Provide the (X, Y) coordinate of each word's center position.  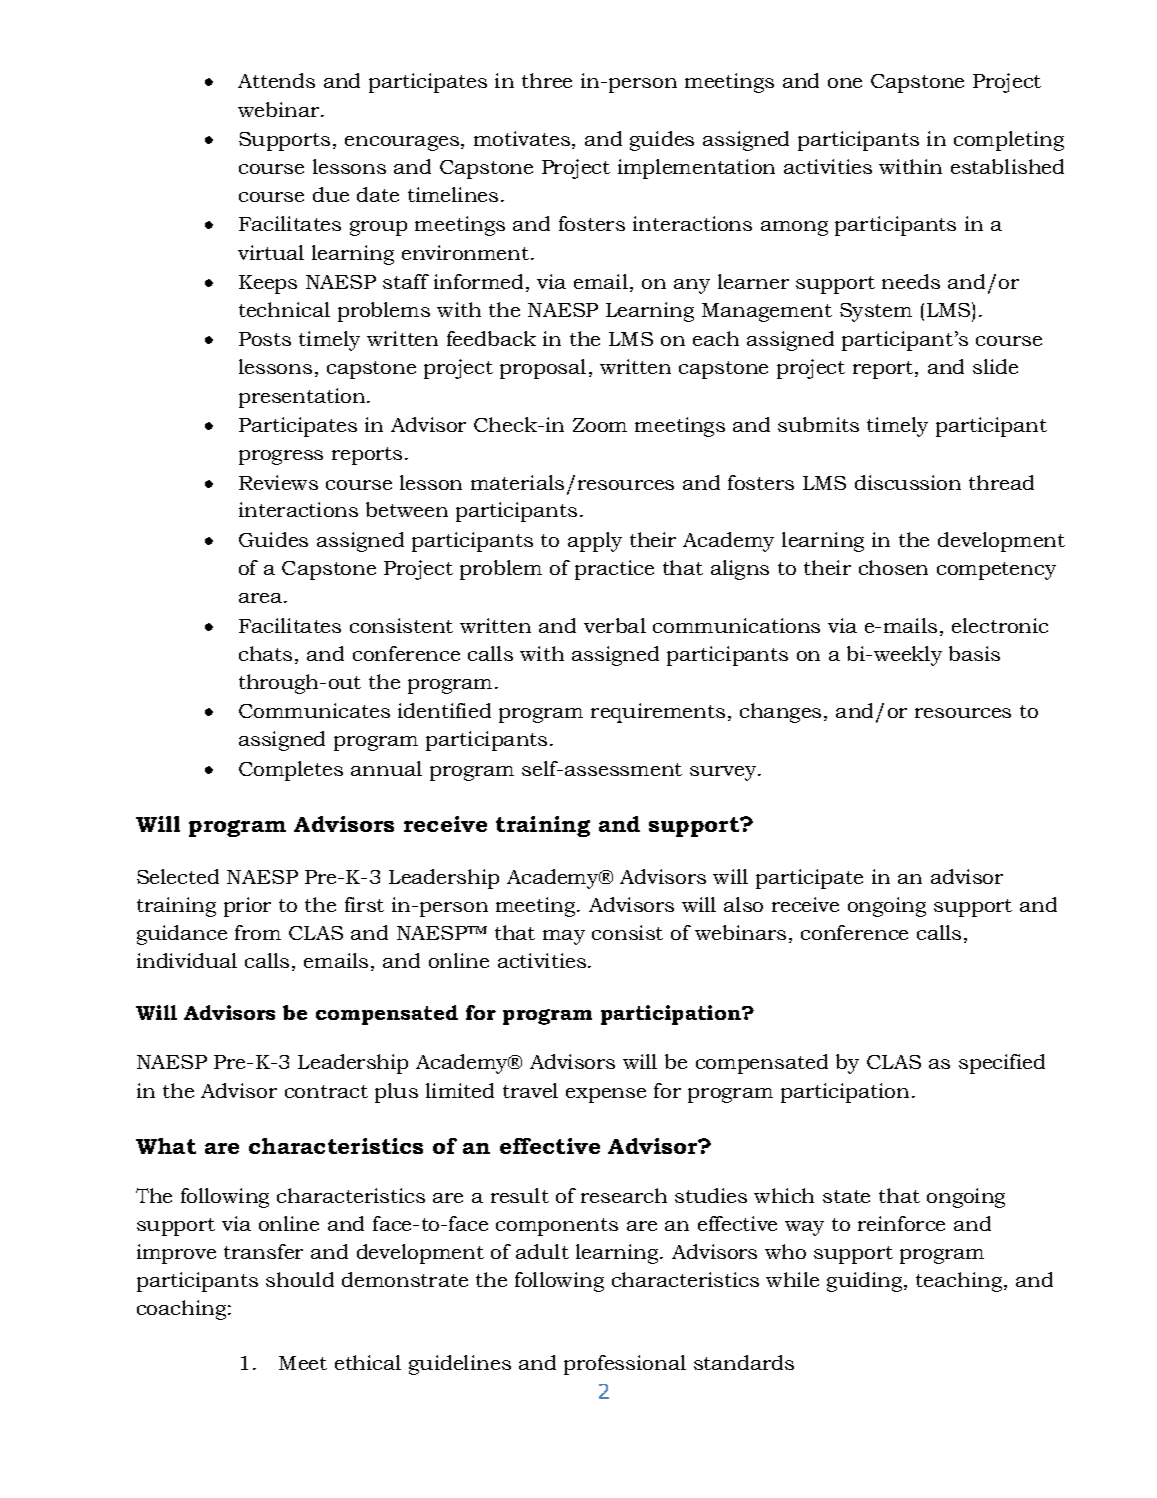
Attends (276, 80)
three (547, 80)
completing (1009, 141)
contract (326, 1091)
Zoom (600, 425)
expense (606, 1095)
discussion (908, 482)
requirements (658, 713)
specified (1002, 1064)
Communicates (314, 710)
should (300, 1279)
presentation (303, 398)
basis (974, 653)
